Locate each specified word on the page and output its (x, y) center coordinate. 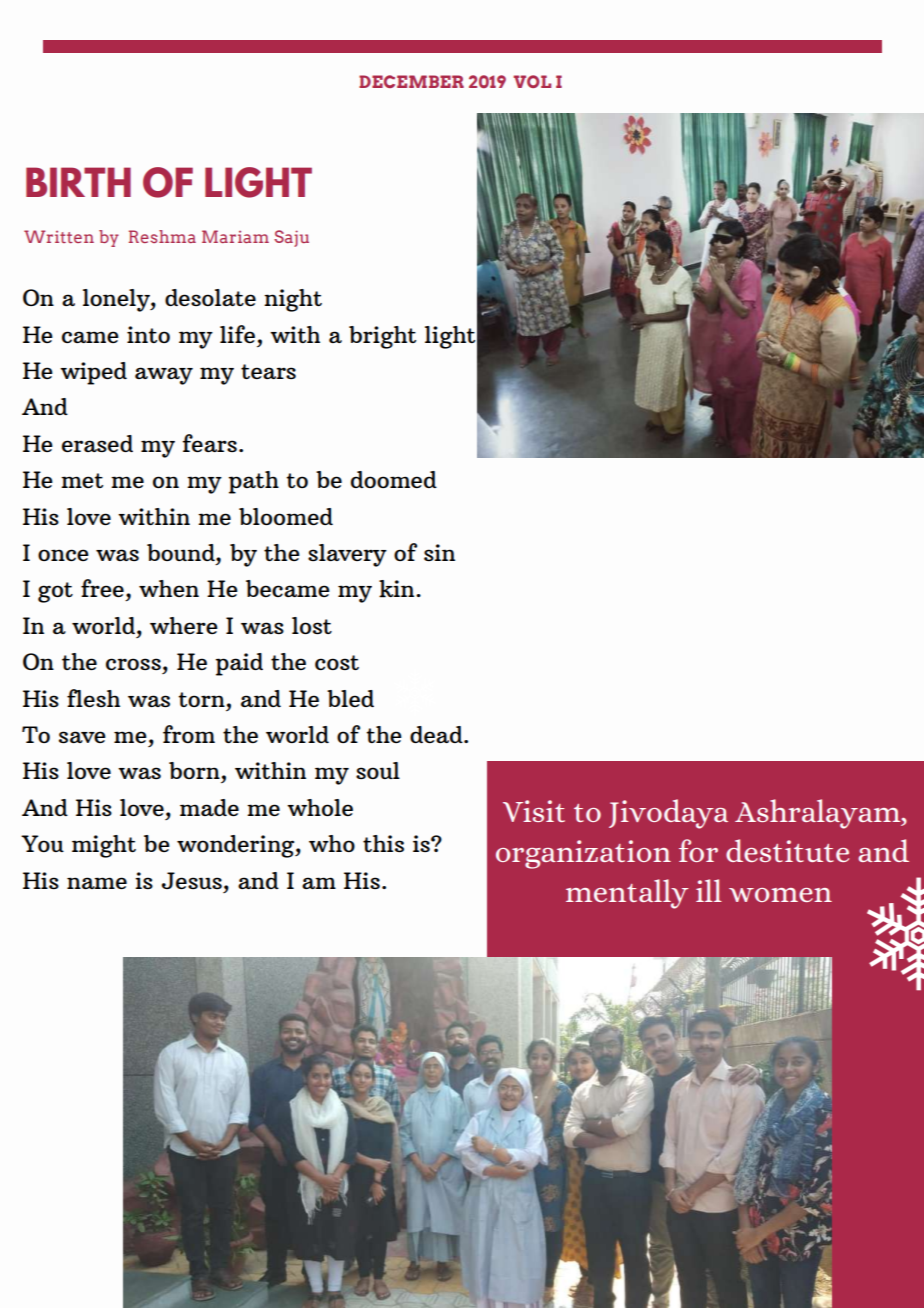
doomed (394, 479)
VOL (532, 81)
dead (437, 734)
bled (350, 698)
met (82, 480)
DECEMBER (411, 81)
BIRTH (78, 182)
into (148, 334)
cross (133, 664)
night (293, 300)
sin (439, 552)
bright (382, 337)
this (383, 843)
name (97, 883)
